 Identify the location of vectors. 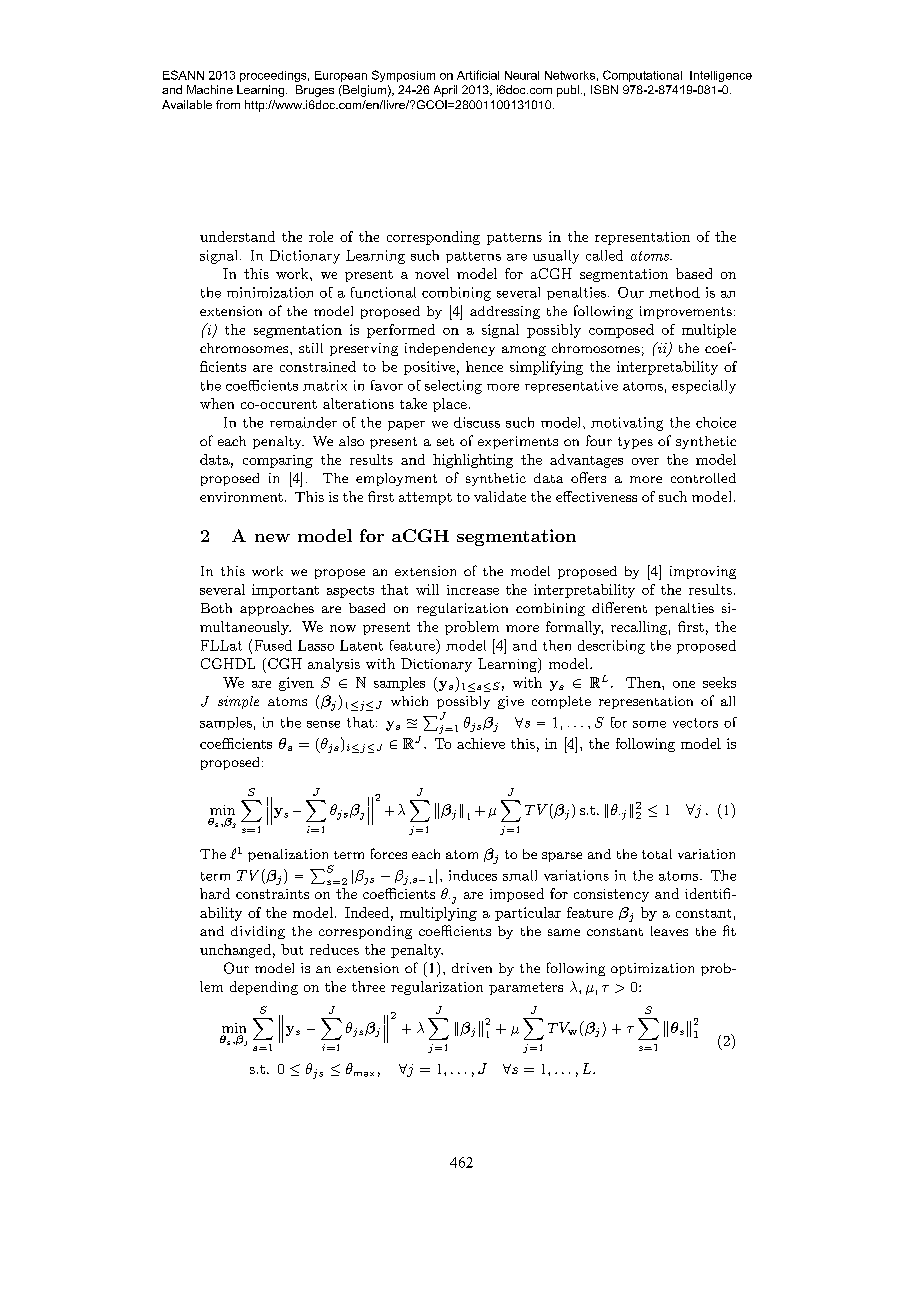
(695, 723).
